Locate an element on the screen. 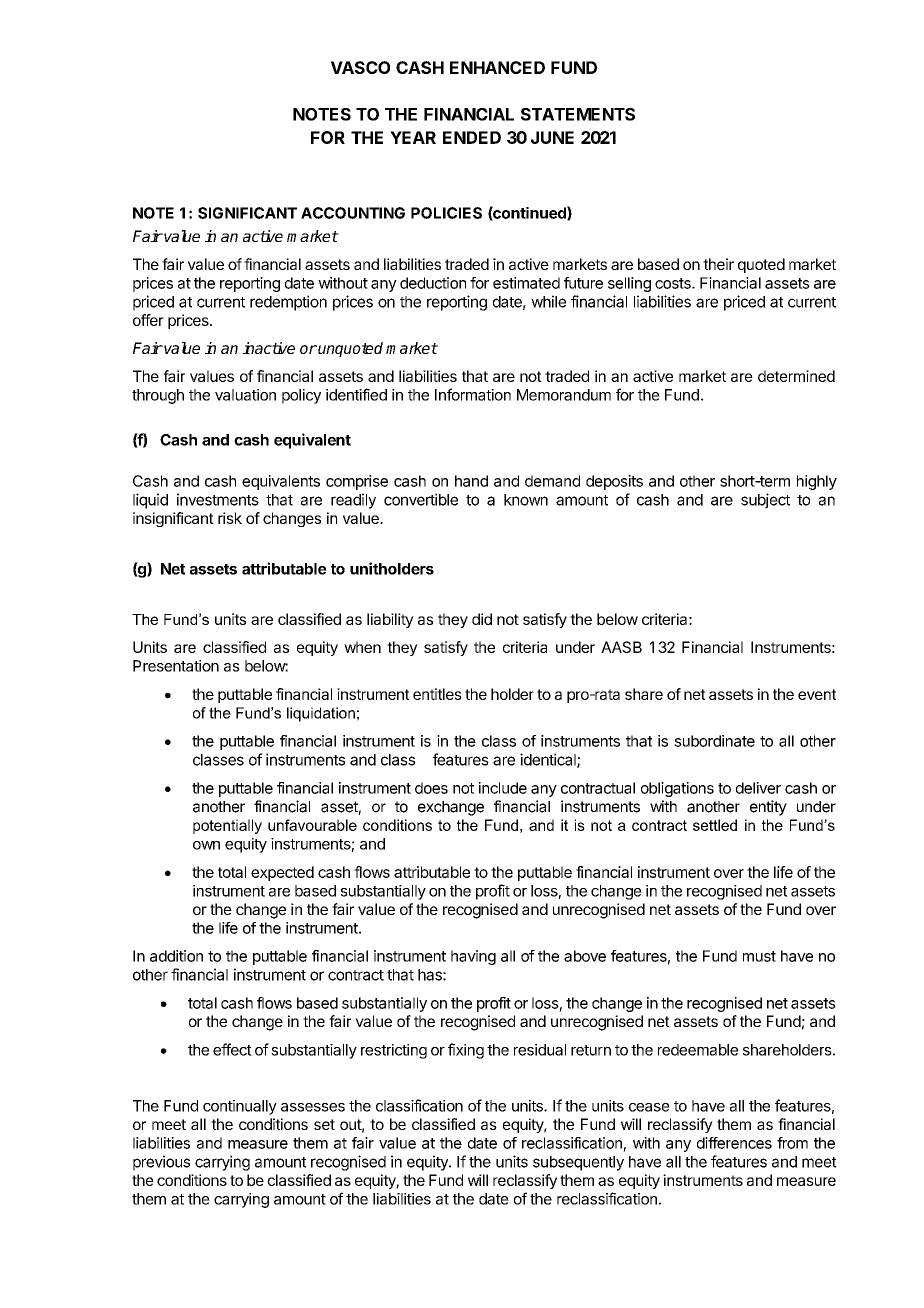 The width and height of the screenshot is (924, 1308). VASCO is located at coordinates (360, 67).
